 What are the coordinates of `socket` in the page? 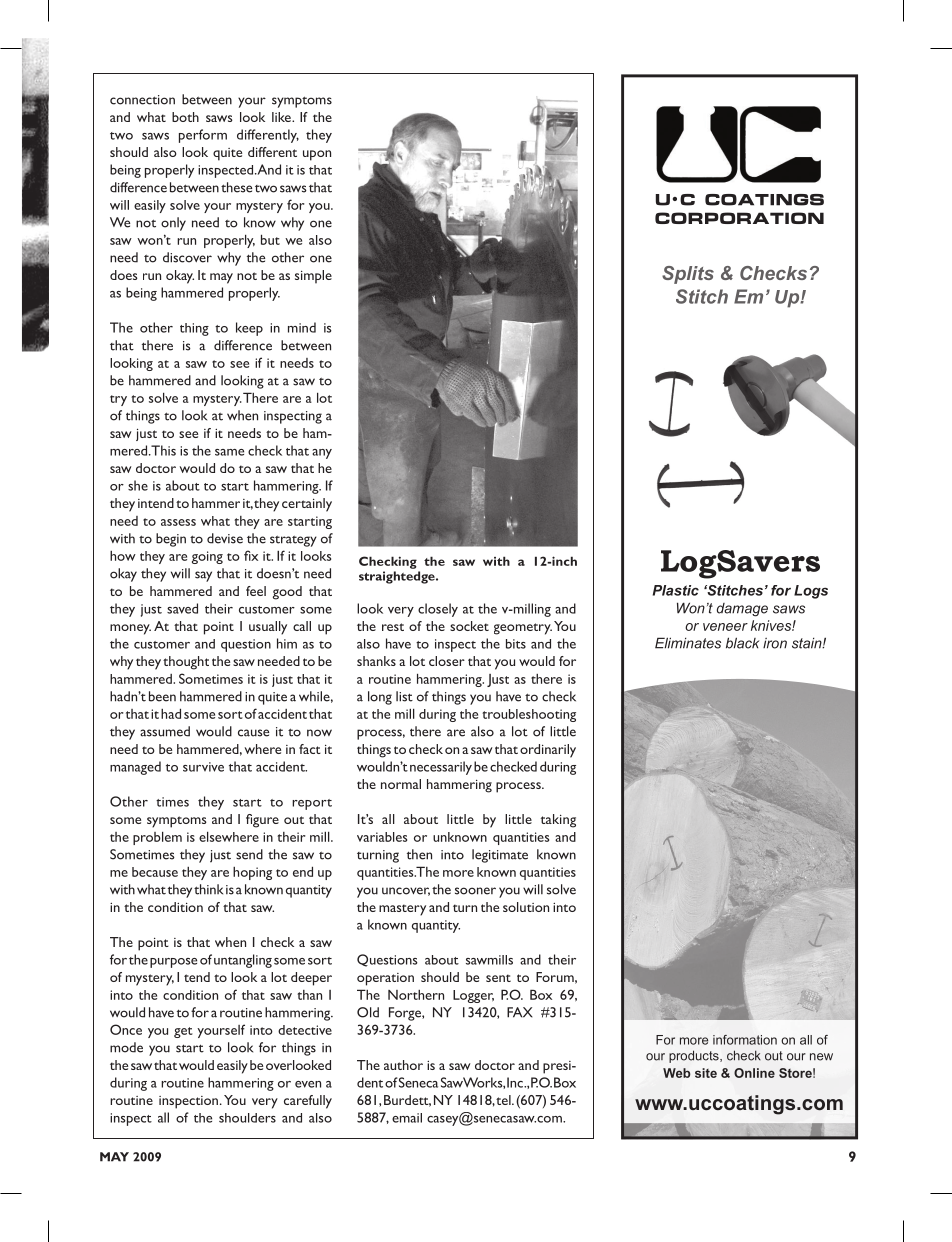 It's located at (469, 626).
